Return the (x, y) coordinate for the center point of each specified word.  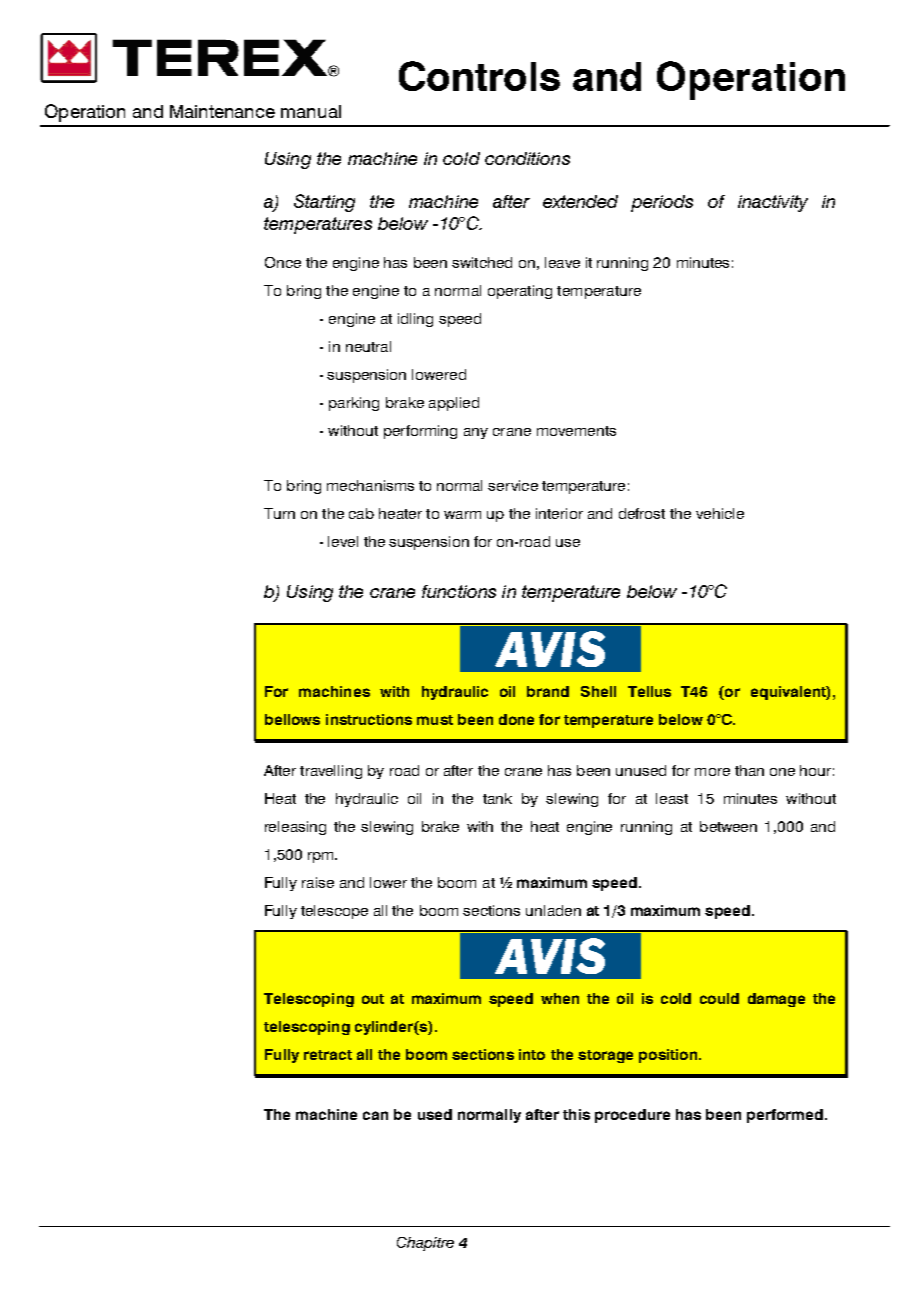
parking (354, 404)
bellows (292, 719)
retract (328, 1055)
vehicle (720, 513)
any (476, 433)
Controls (479, 76)
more (712, 772)
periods (662, 203)
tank (497, 798)
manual (311, 111)
